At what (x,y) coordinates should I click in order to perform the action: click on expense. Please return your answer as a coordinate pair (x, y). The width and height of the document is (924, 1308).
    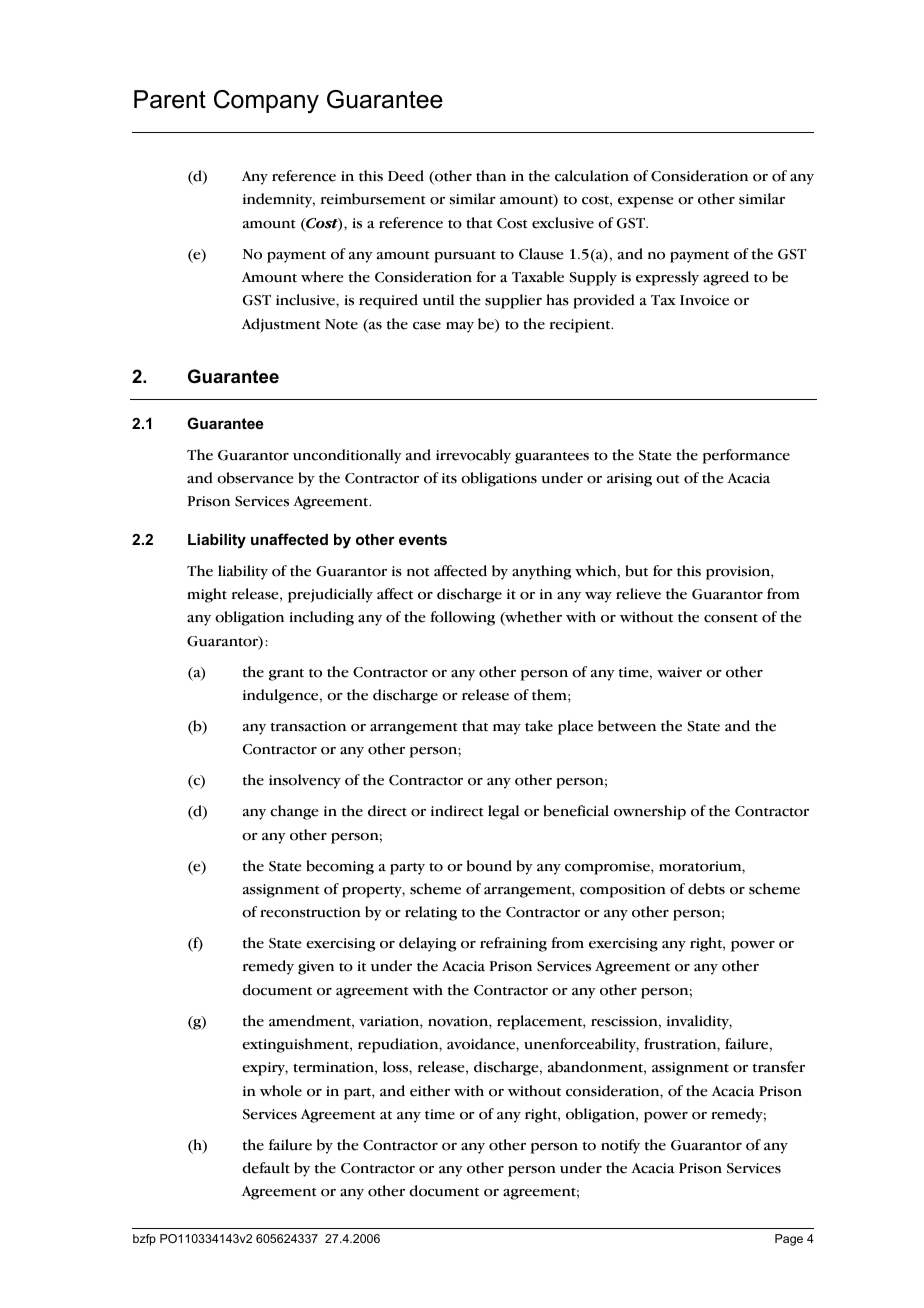
    Looking at the image, I should click on (645, 202).
